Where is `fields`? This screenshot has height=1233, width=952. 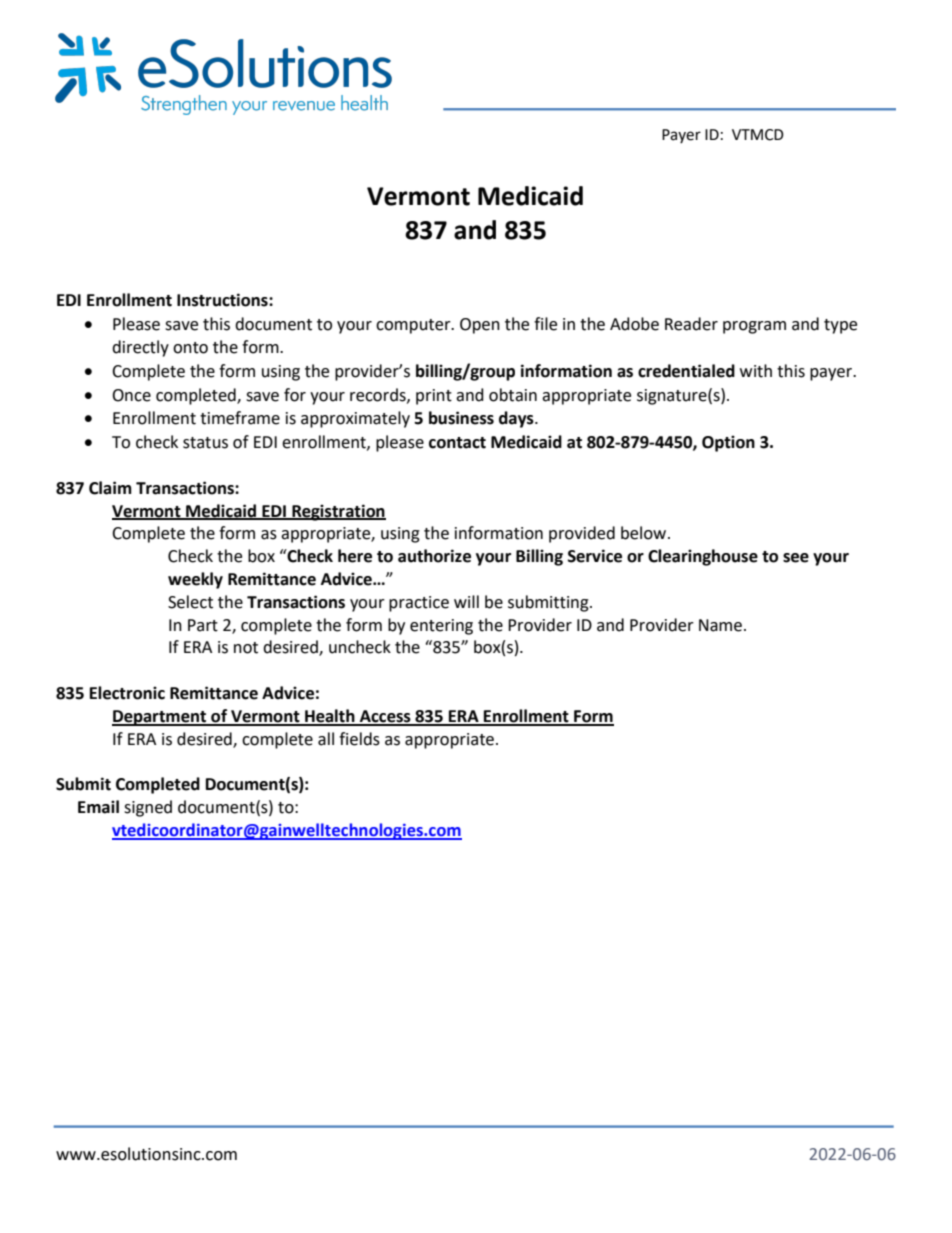
fields is located at coordinates (359, 739).
